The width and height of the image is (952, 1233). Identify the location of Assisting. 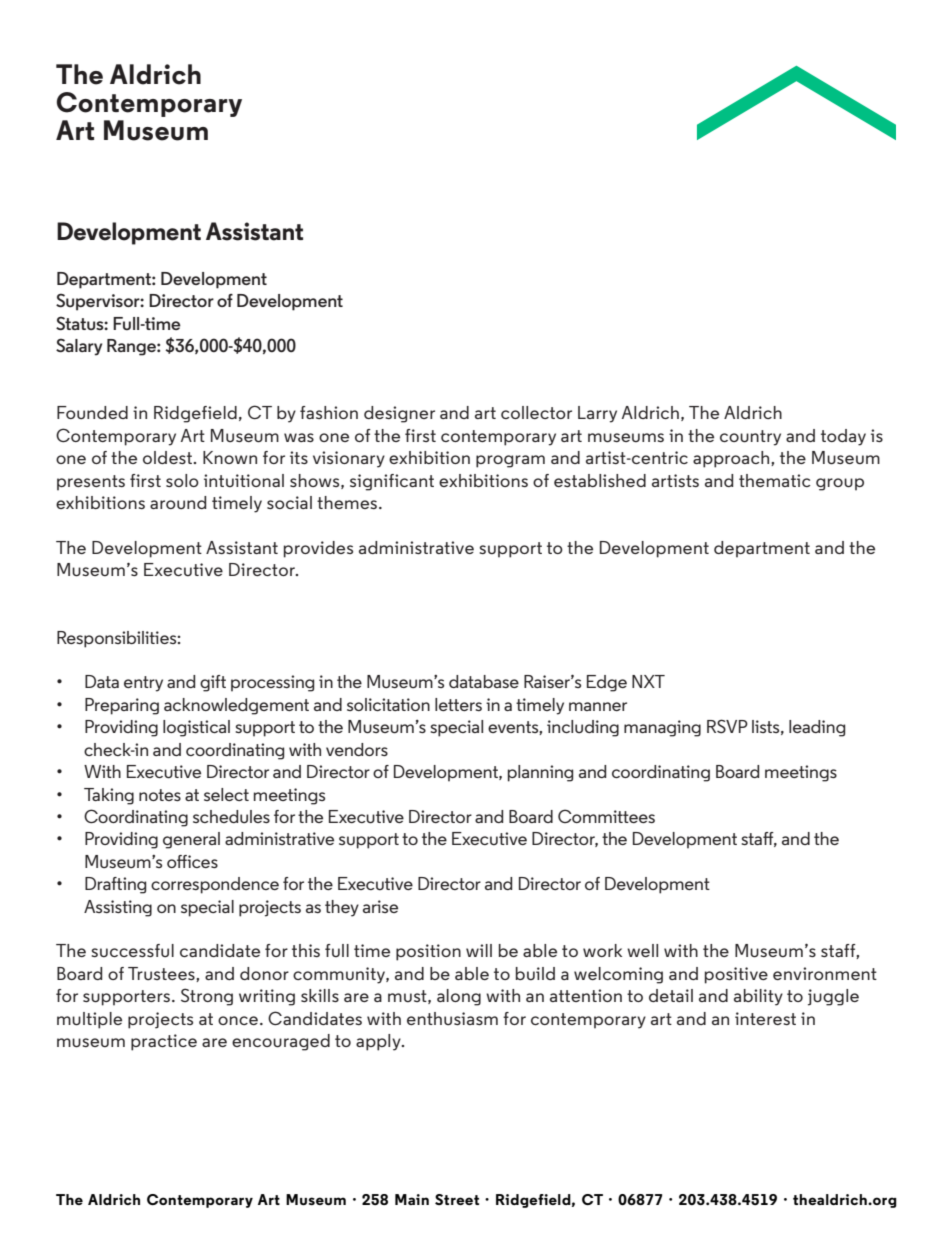
(118, 908).
